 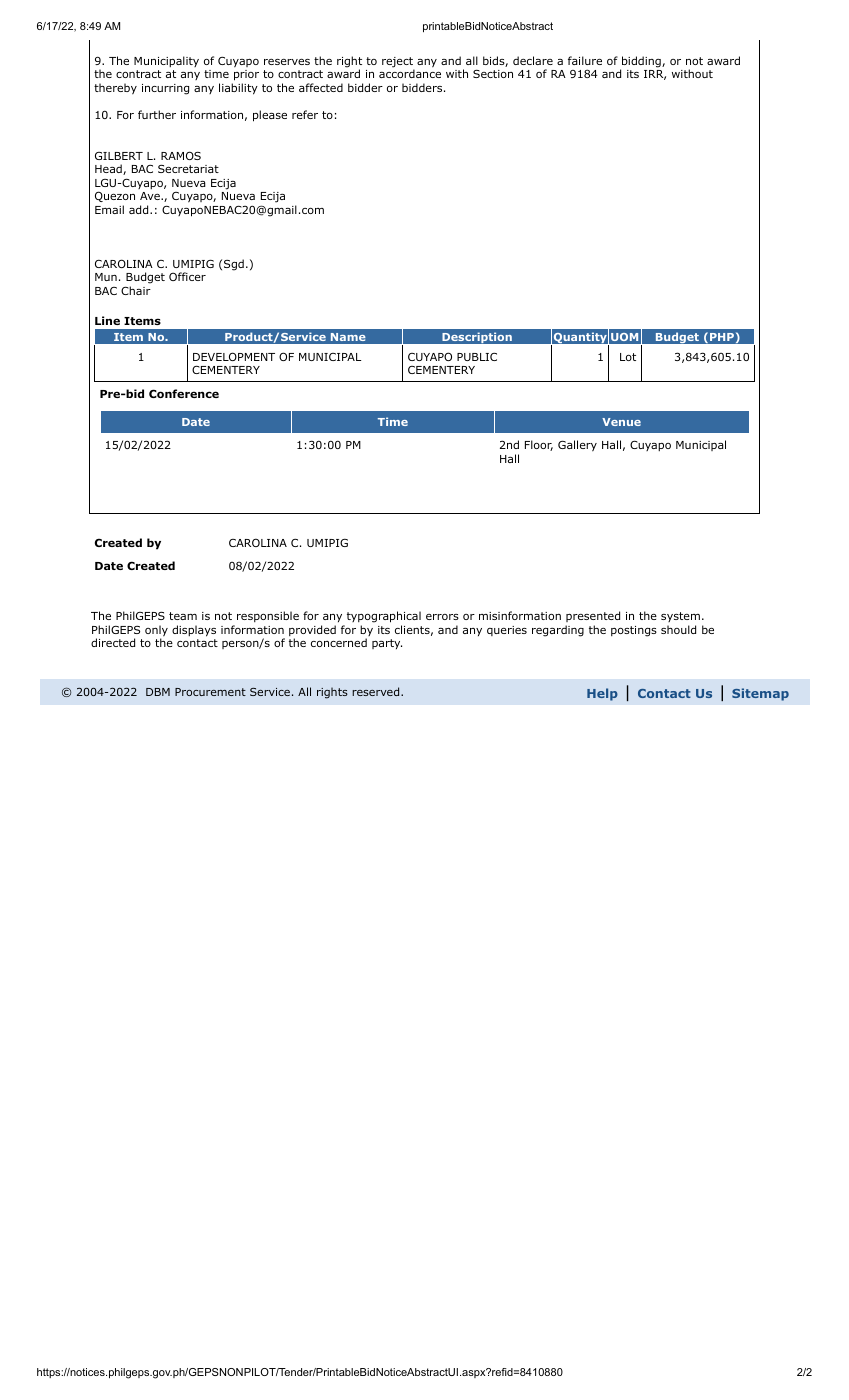 I want to click on accordance, so click(x=410, y=73).
